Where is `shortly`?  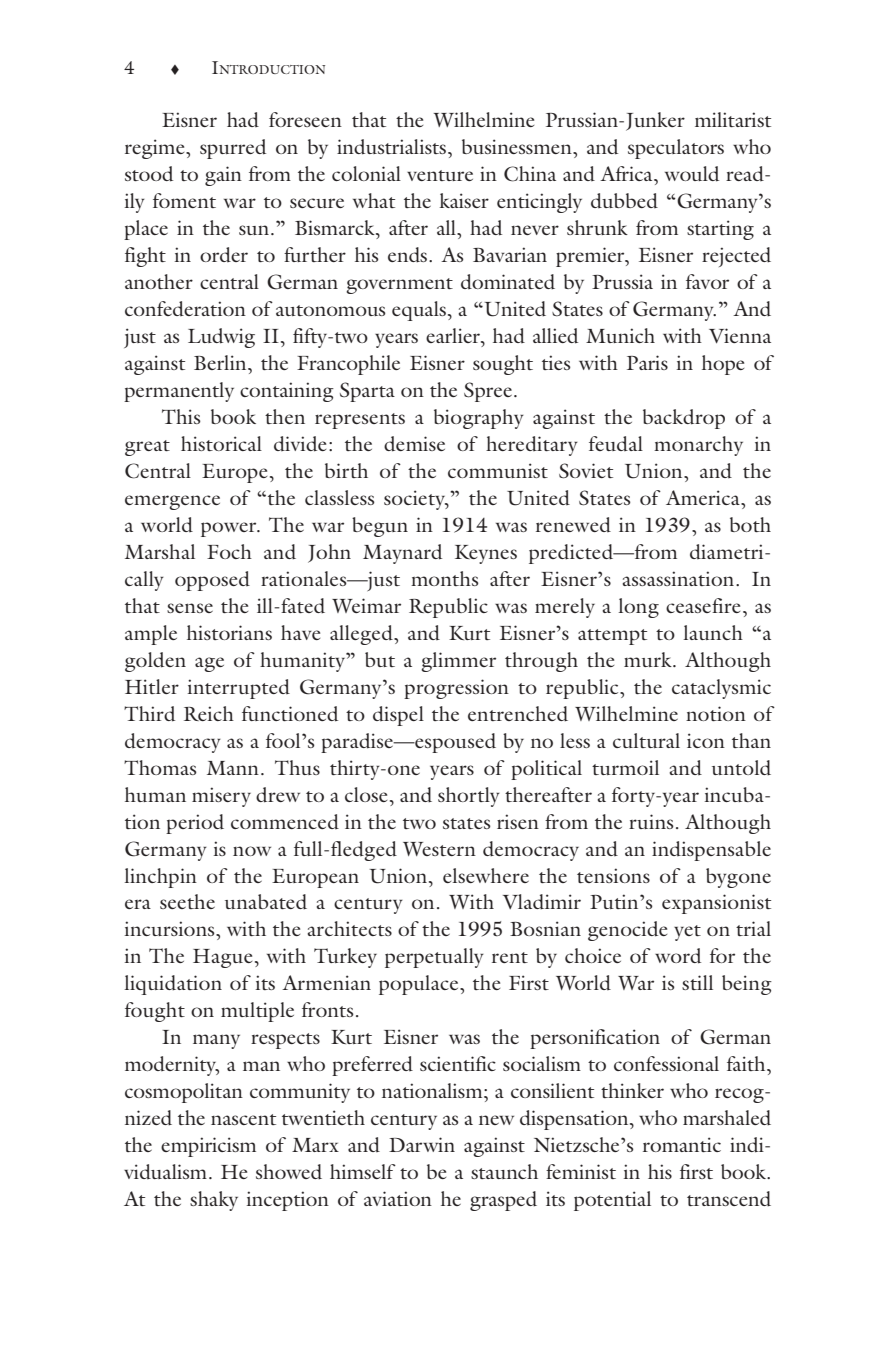 shortly is located at coordinates (469, 797).
